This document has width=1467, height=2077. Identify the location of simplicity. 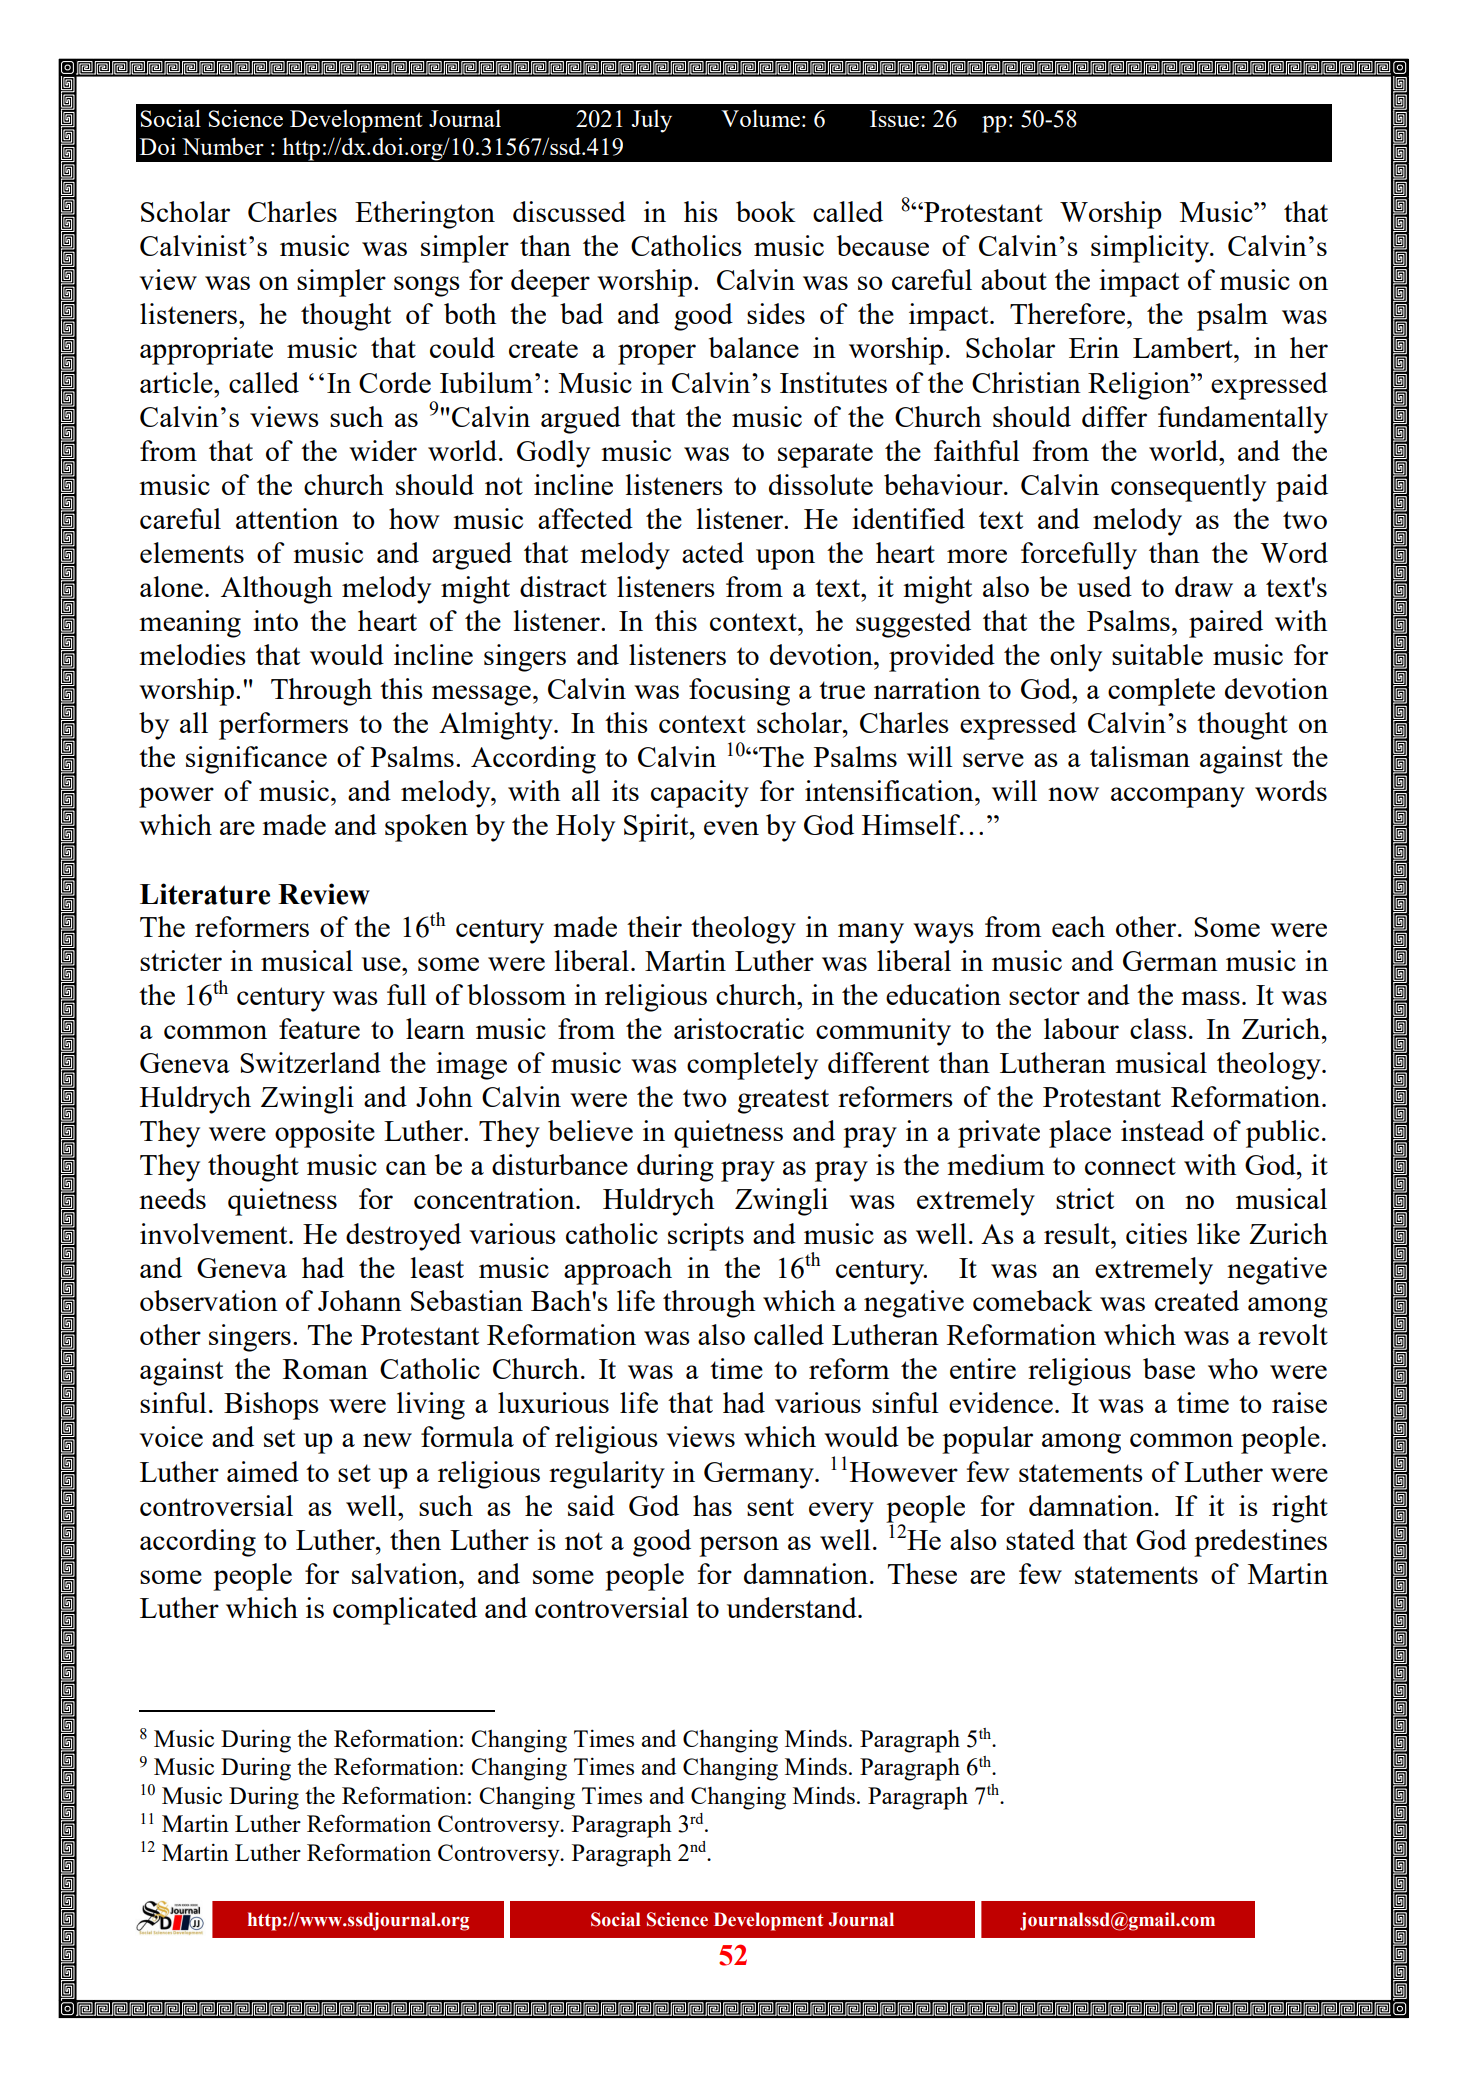
(1151, 249).
